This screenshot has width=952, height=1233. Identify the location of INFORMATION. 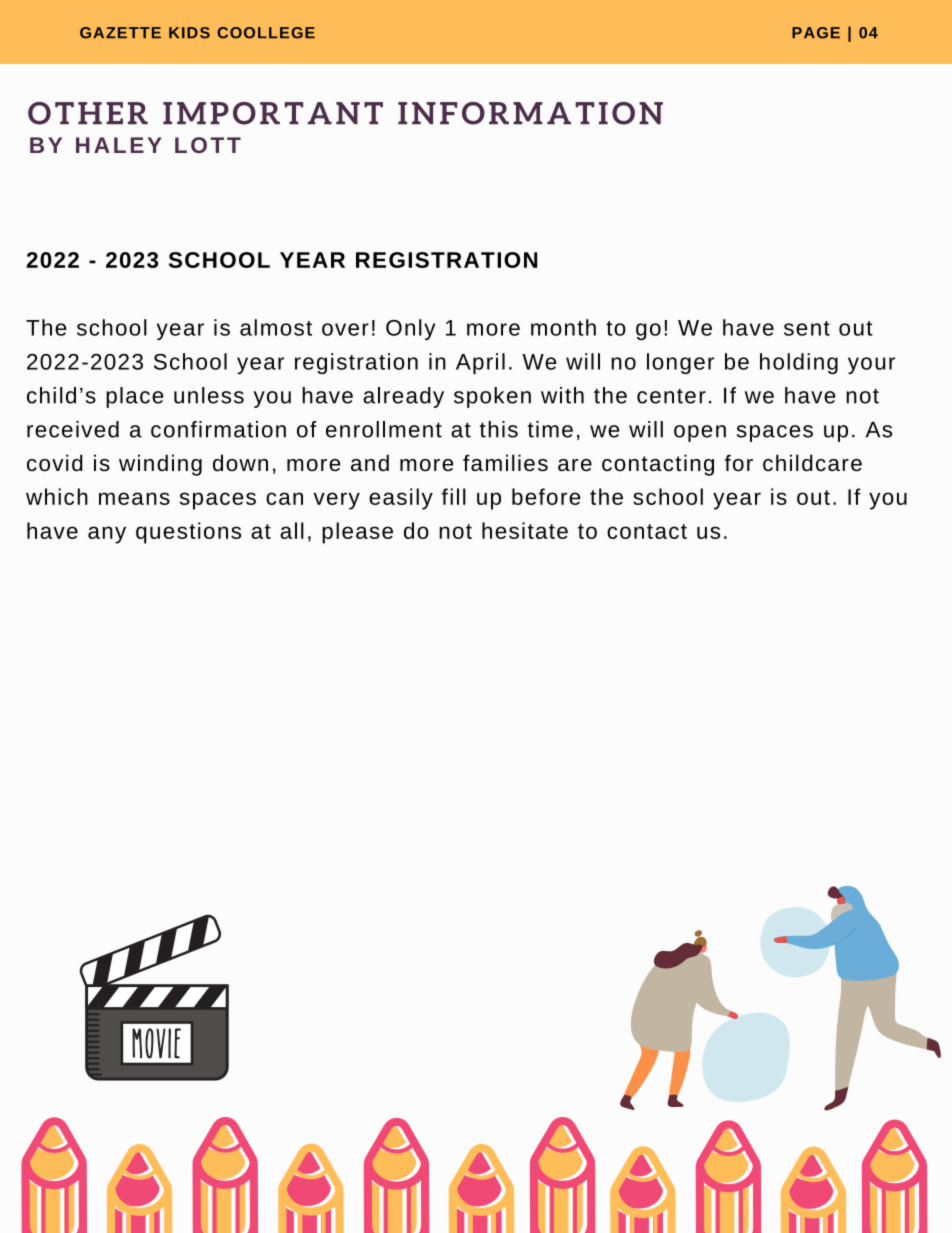
(530, 113).
